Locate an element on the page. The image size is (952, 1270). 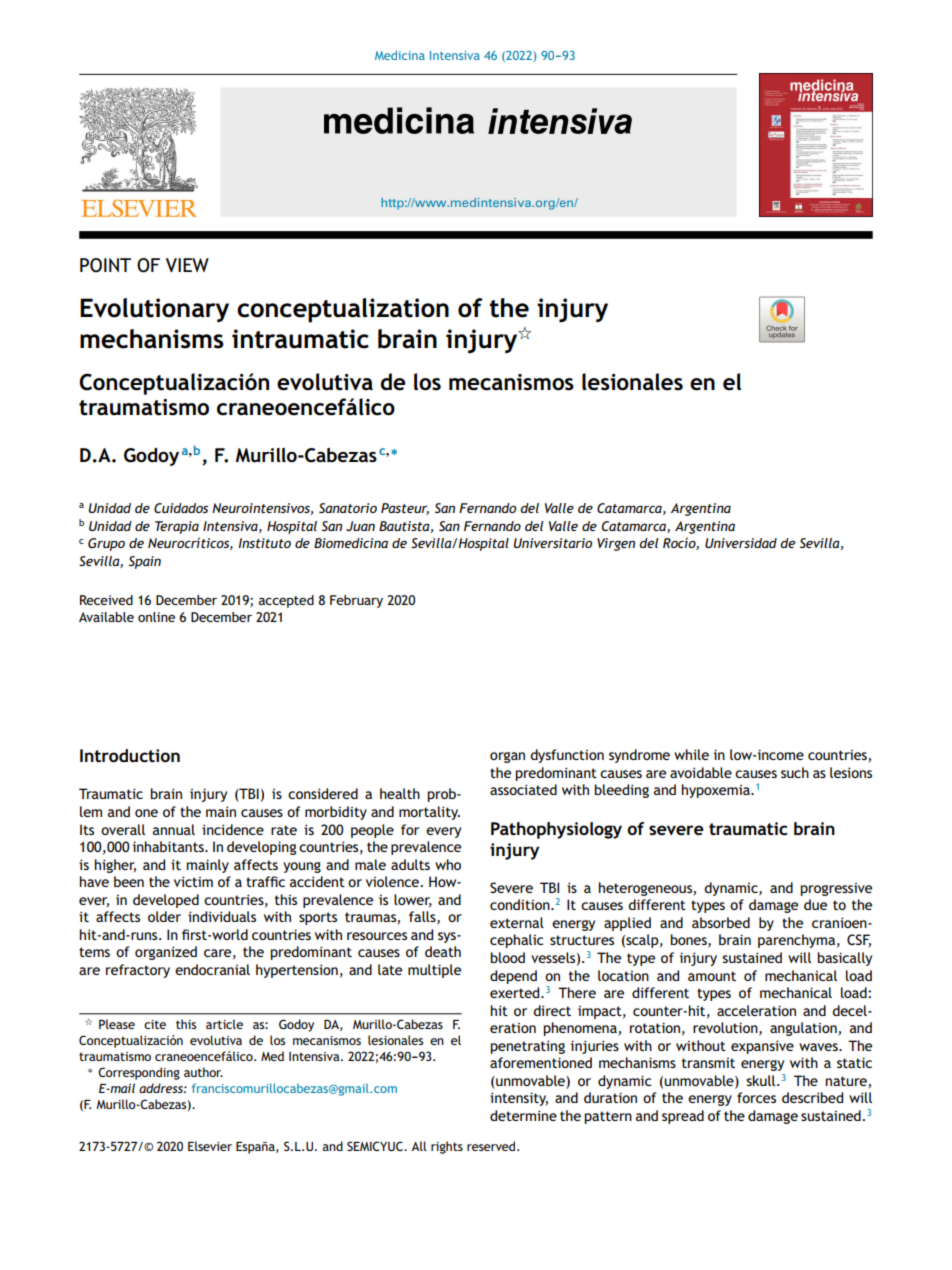
conceptualization is located at coordinates (343, 310).
